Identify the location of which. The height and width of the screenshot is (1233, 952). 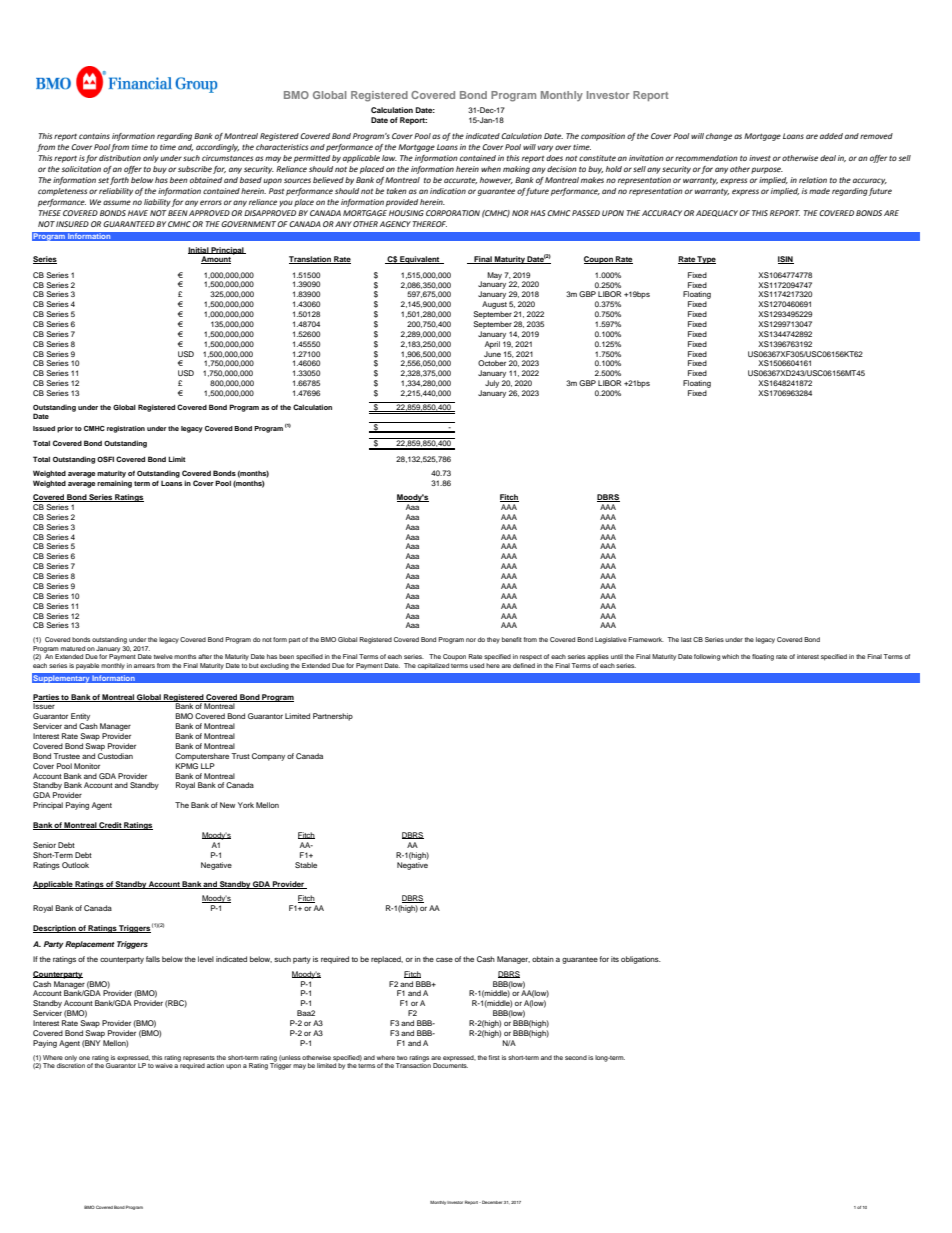
(730, 656).
